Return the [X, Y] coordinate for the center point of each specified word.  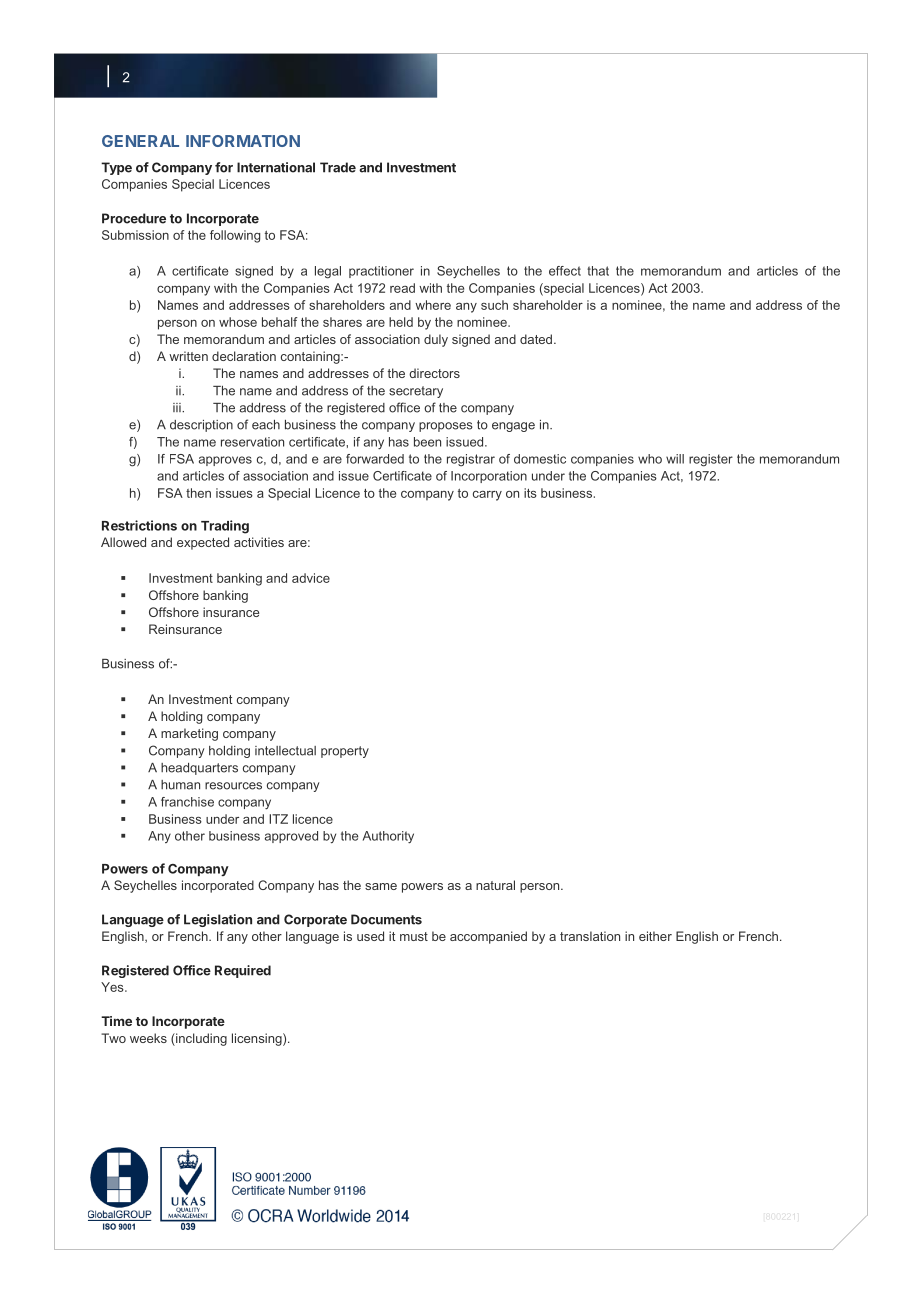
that [598, 271]
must [414, 936]
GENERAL [140, 141]
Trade [338, 167]
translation [590, 936]
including [200, 1039]
